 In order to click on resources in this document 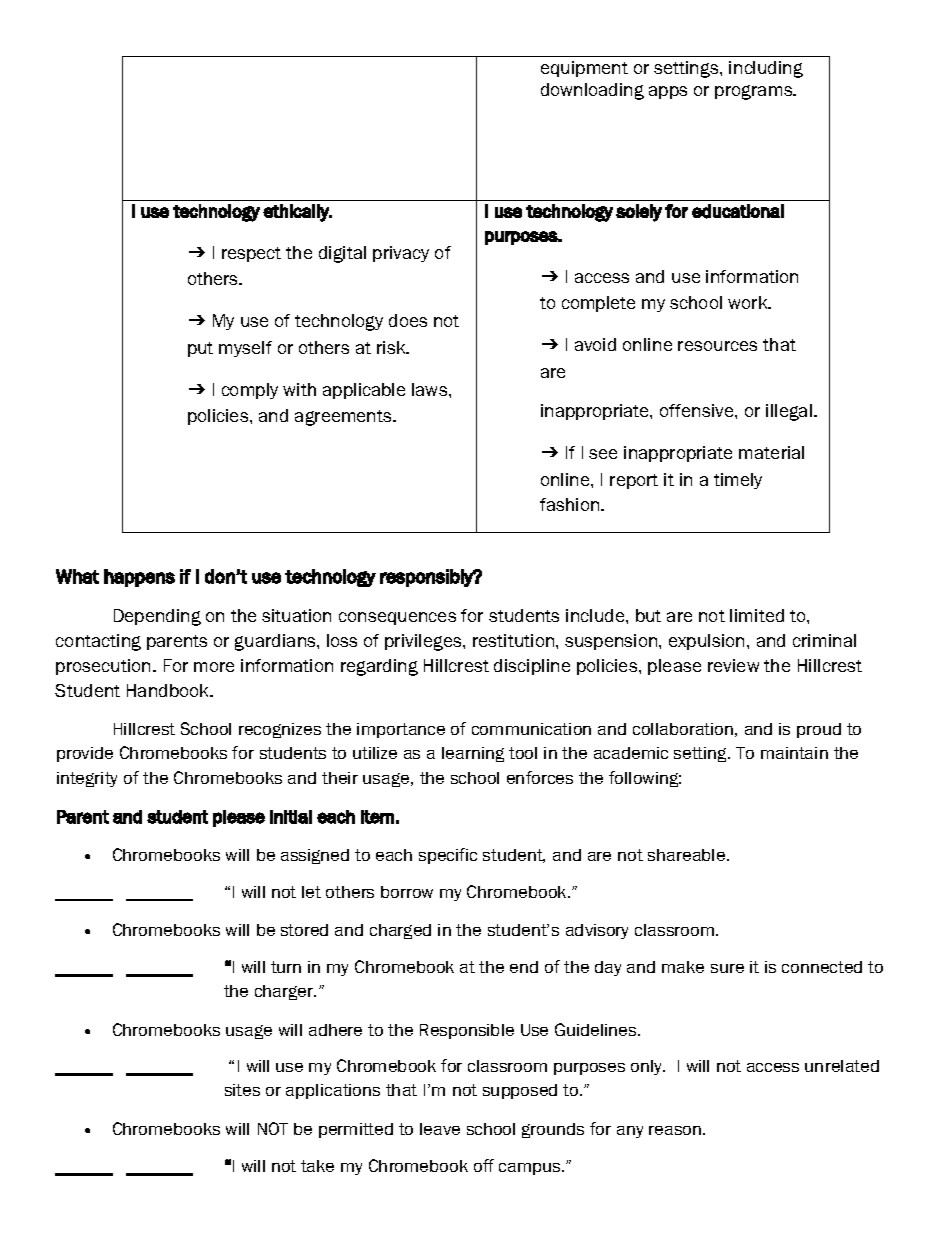, I will do `click(717, 346)`.
